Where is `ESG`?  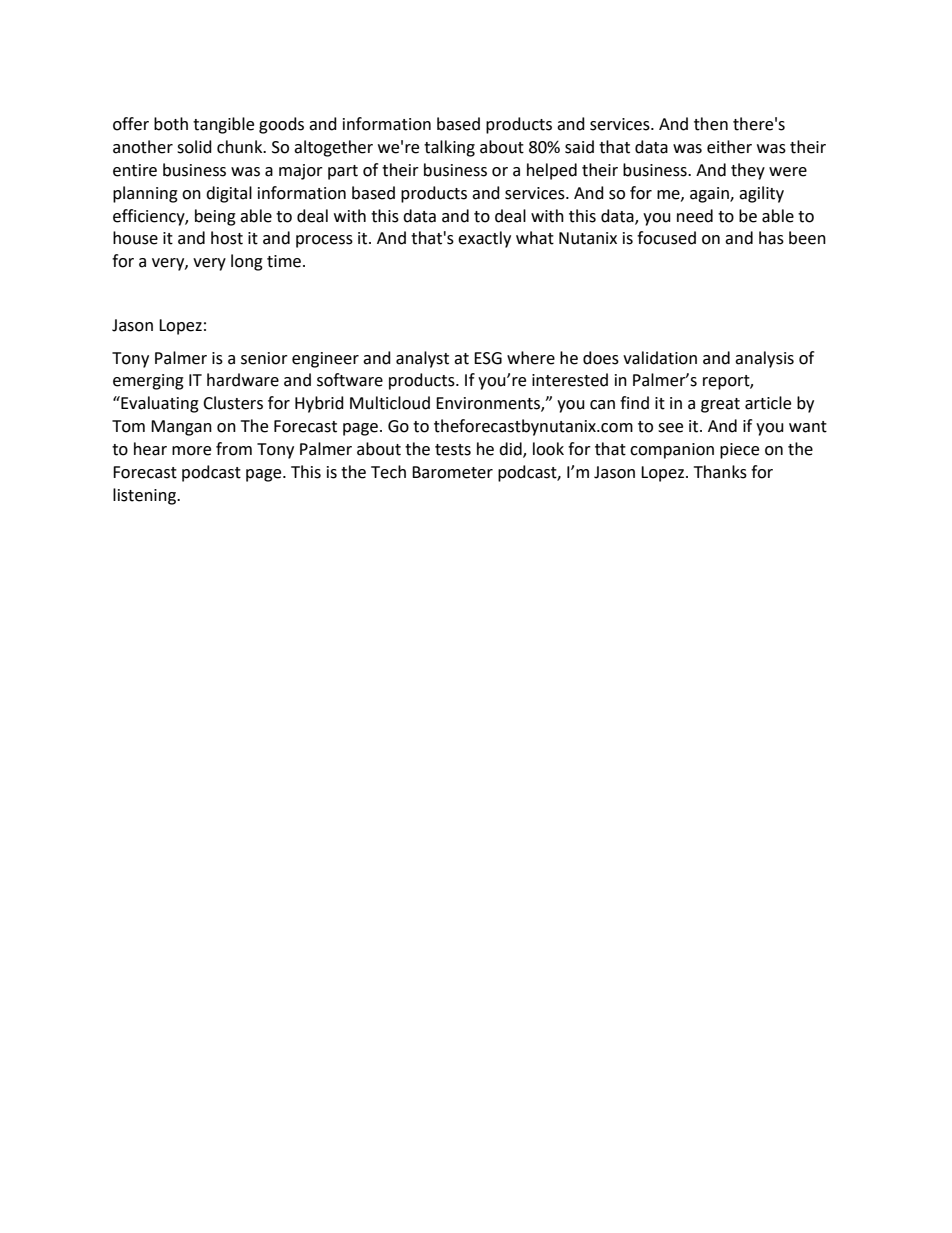 ESG is located at coordinates (488, 358).
